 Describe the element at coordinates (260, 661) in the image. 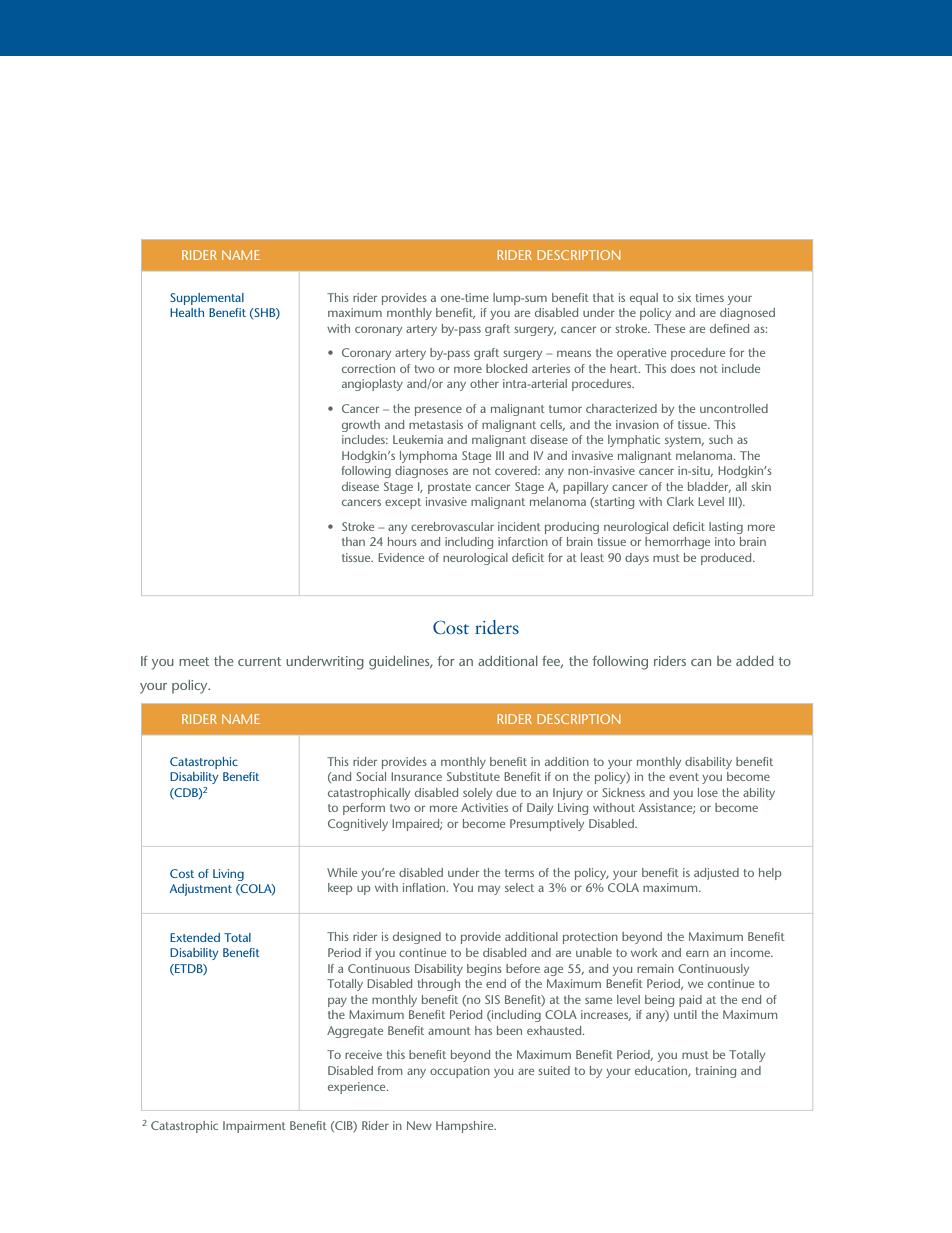

I see `current` at that location.
